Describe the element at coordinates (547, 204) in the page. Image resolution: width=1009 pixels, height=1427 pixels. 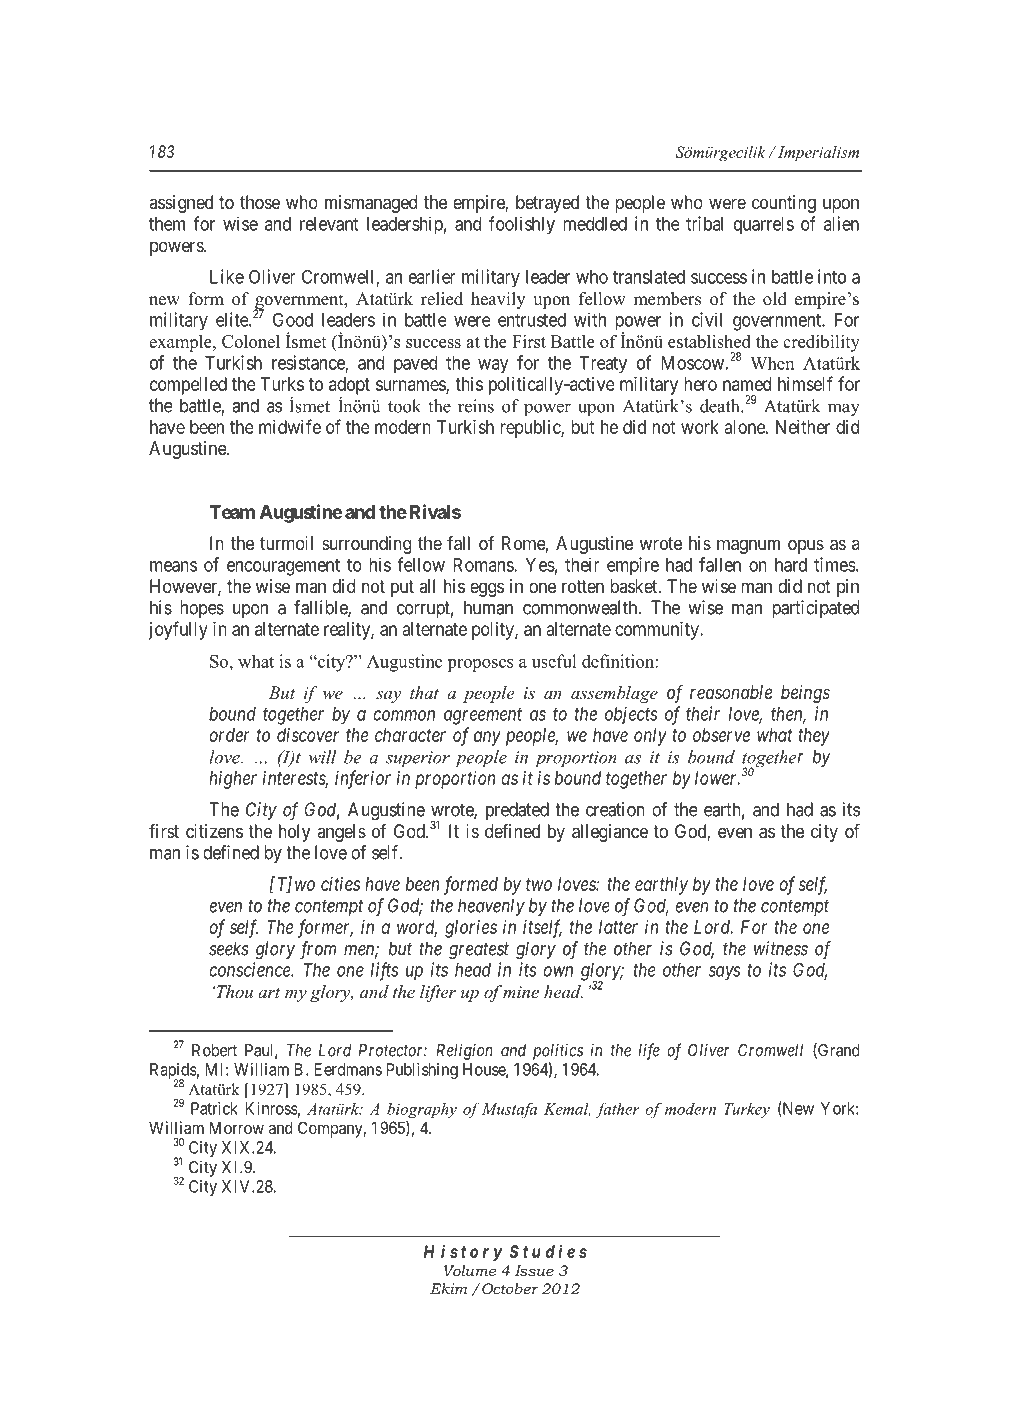
I see `betrayed` at that location.
